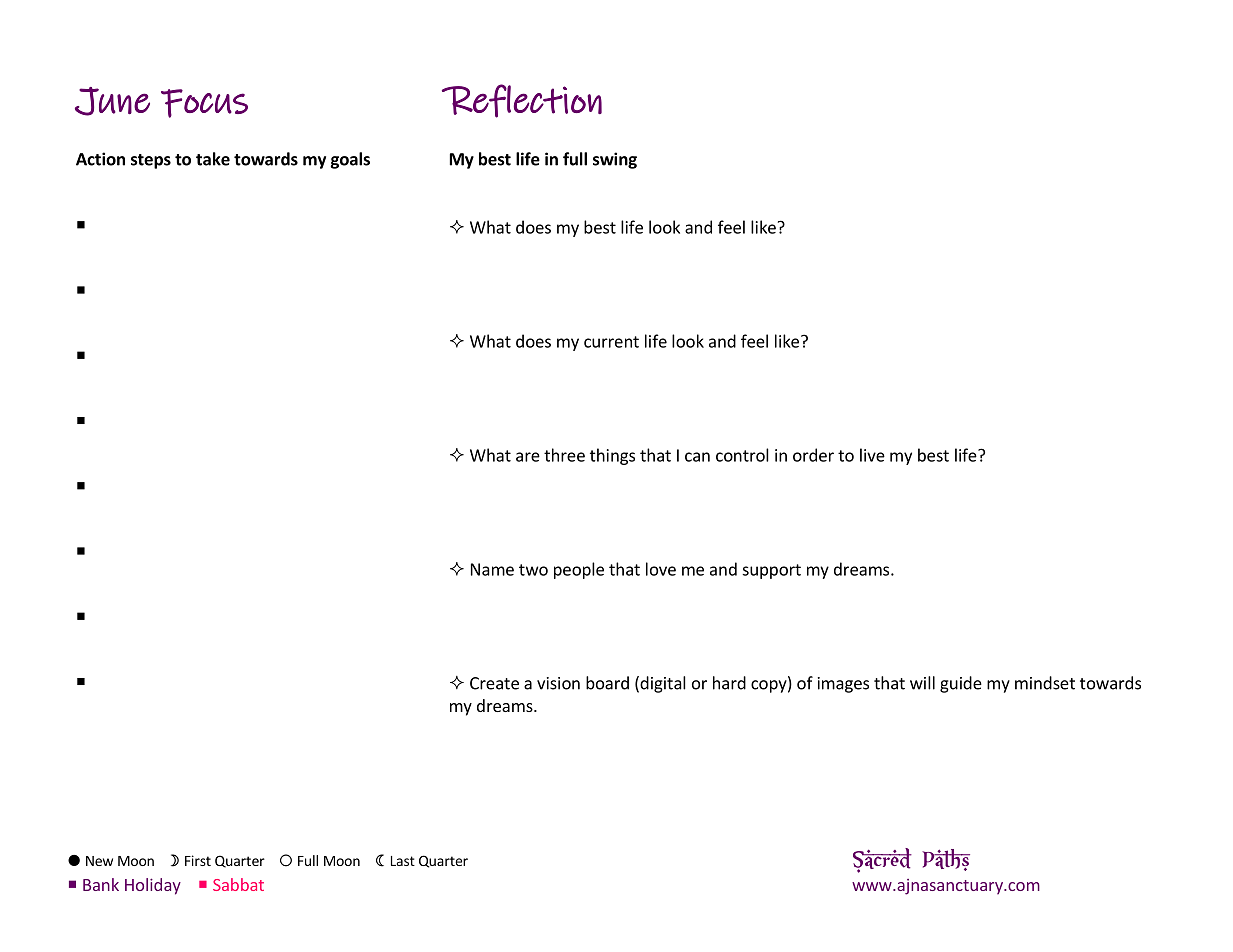 The width and height of the screenshot is (1233, 952). What do you see at coordinates (872, 455) in the screenshot?
I see `live` at bounding box center [872, 455].
